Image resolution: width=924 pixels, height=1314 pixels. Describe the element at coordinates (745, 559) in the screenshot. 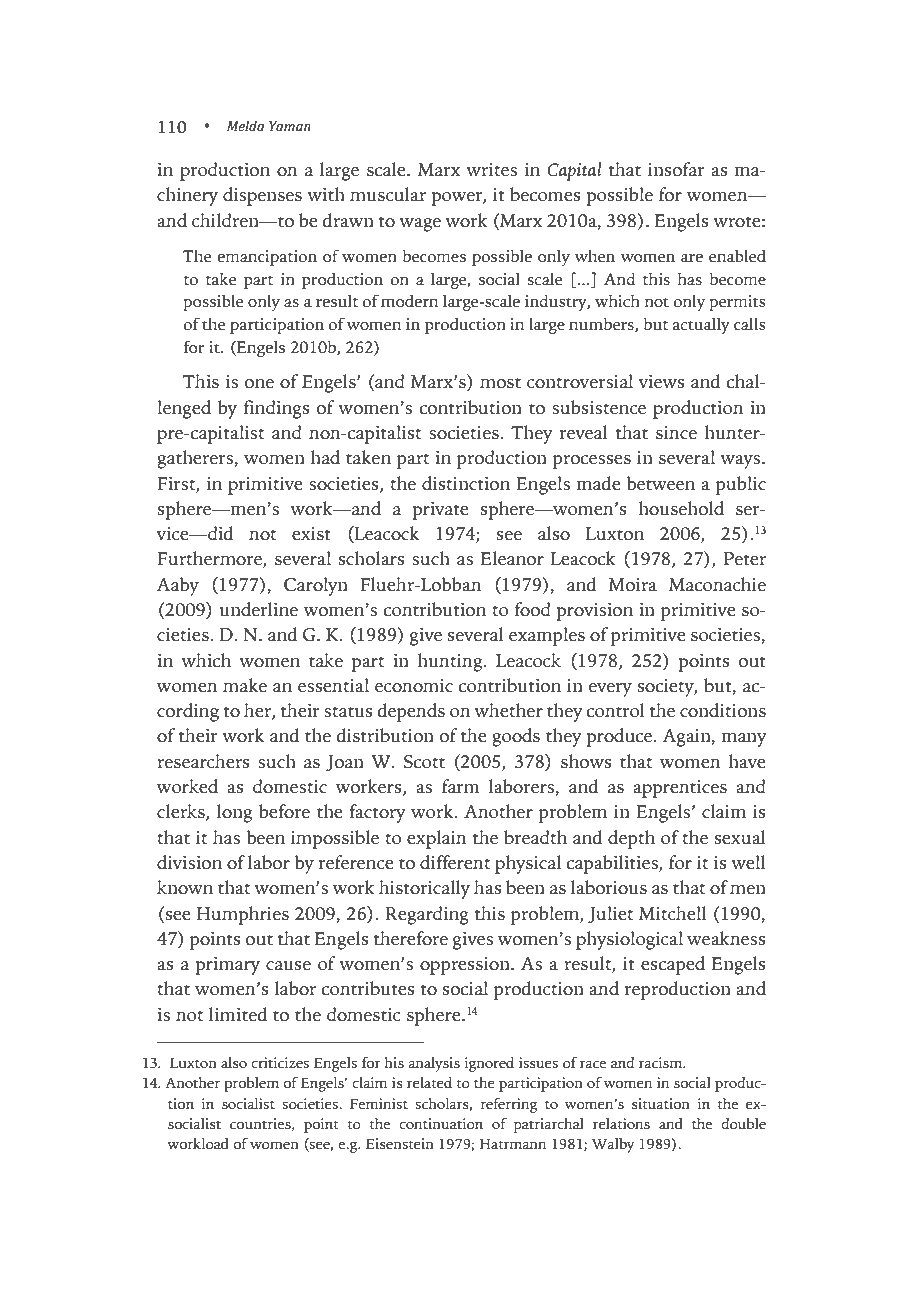

I see `Peter` at that location.
